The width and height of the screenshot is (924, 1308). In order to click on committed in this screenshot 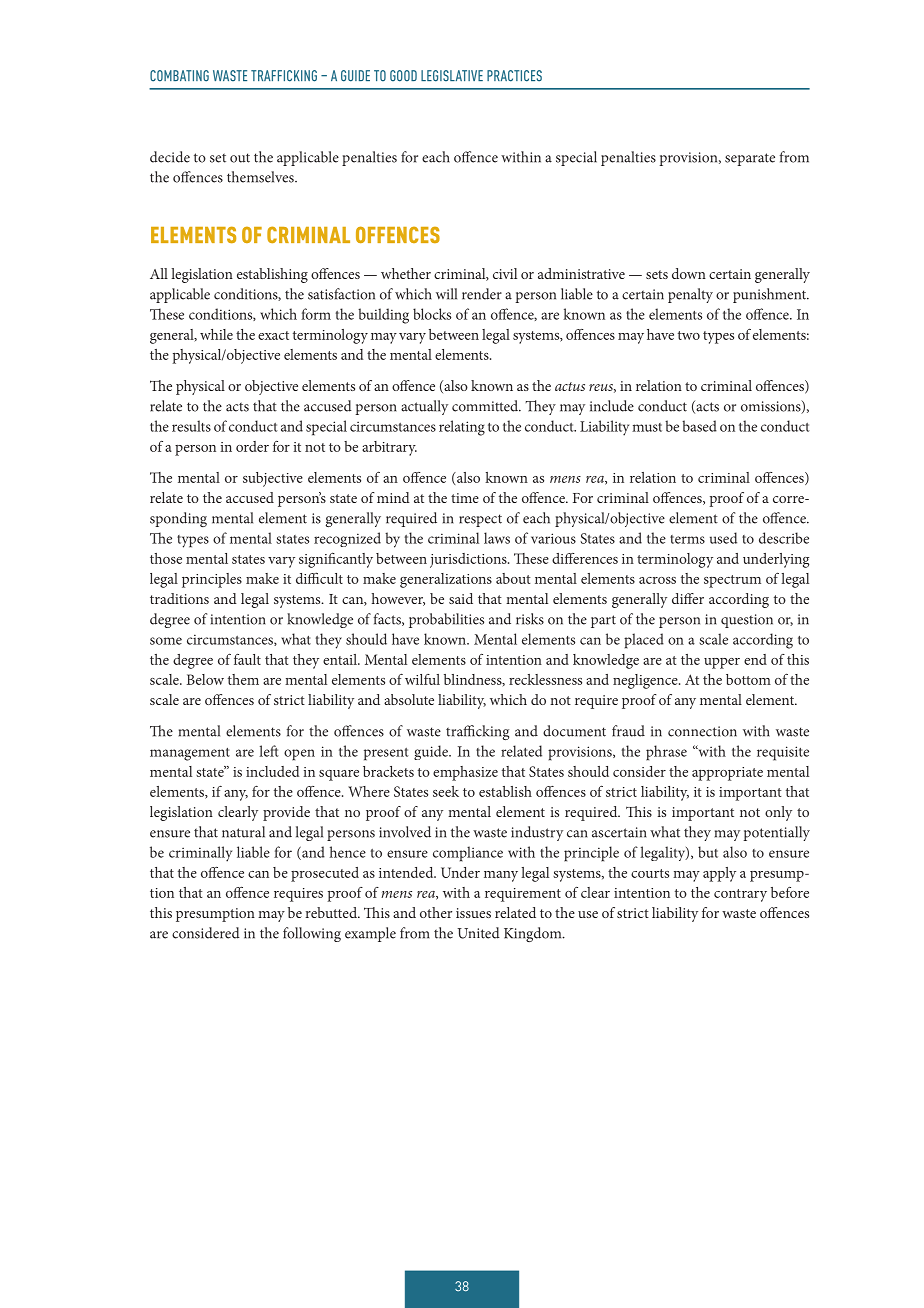, I will do `click(486, 406)`.
